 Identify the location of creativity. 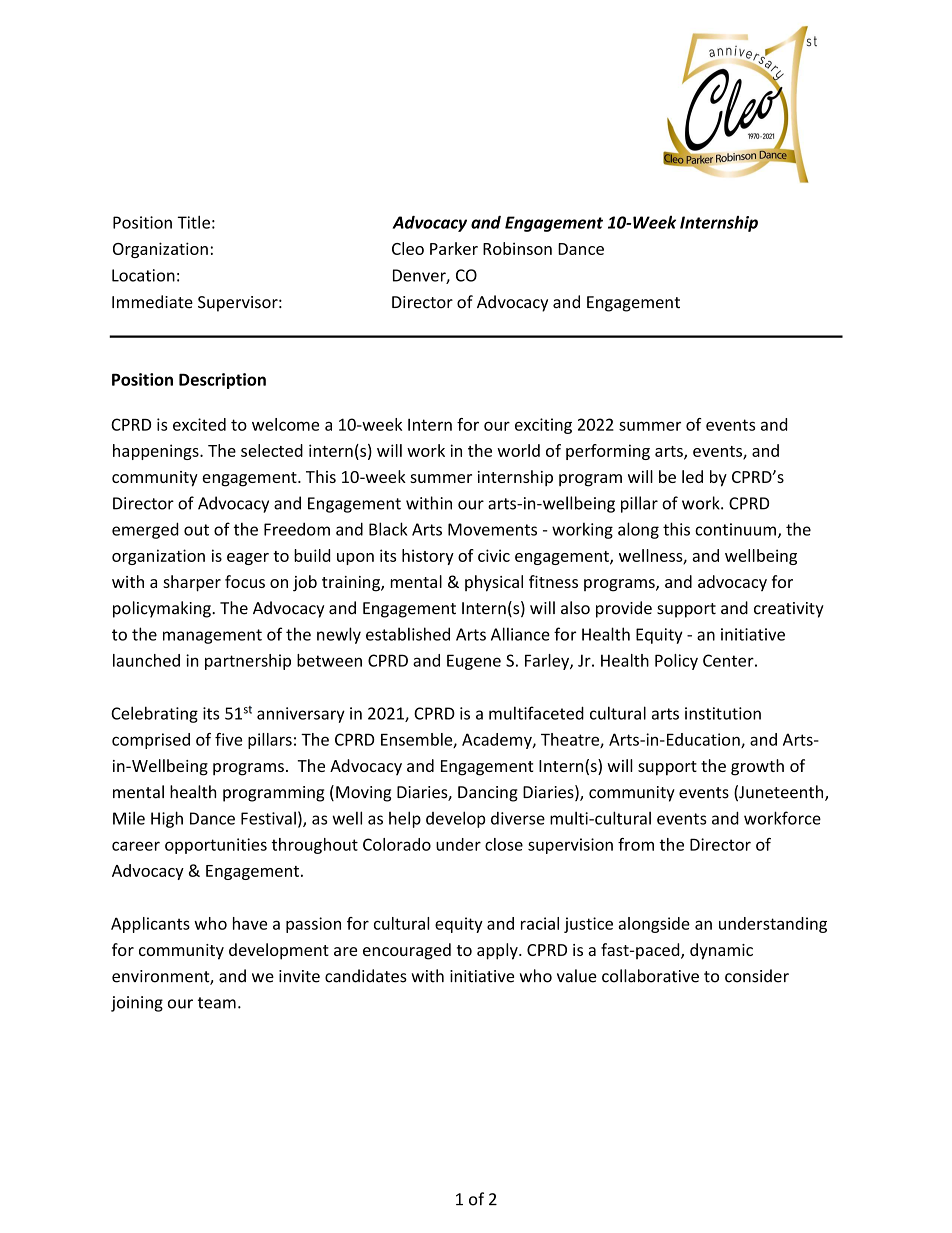
(789, 610).
